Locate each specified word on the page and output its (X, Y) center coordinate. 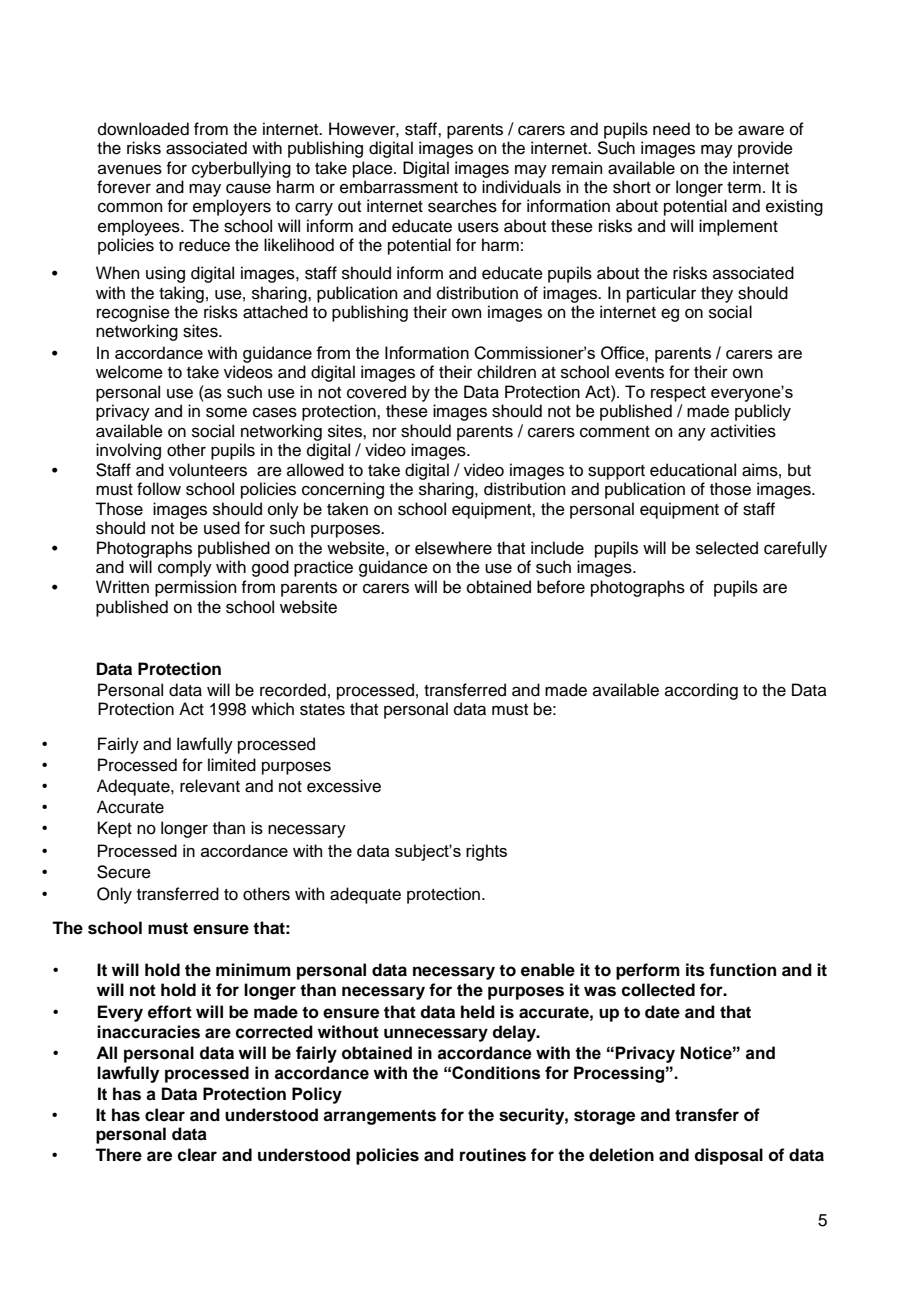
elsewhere (453, 548)
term (744, 188)
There (118, 1155)
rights (486, 852)
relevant (210, 786)
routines (493, 1155)
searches (462, 206)
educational (693, 470)
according (701, 691)
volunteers (208, 470)
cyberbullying (241, 169)
